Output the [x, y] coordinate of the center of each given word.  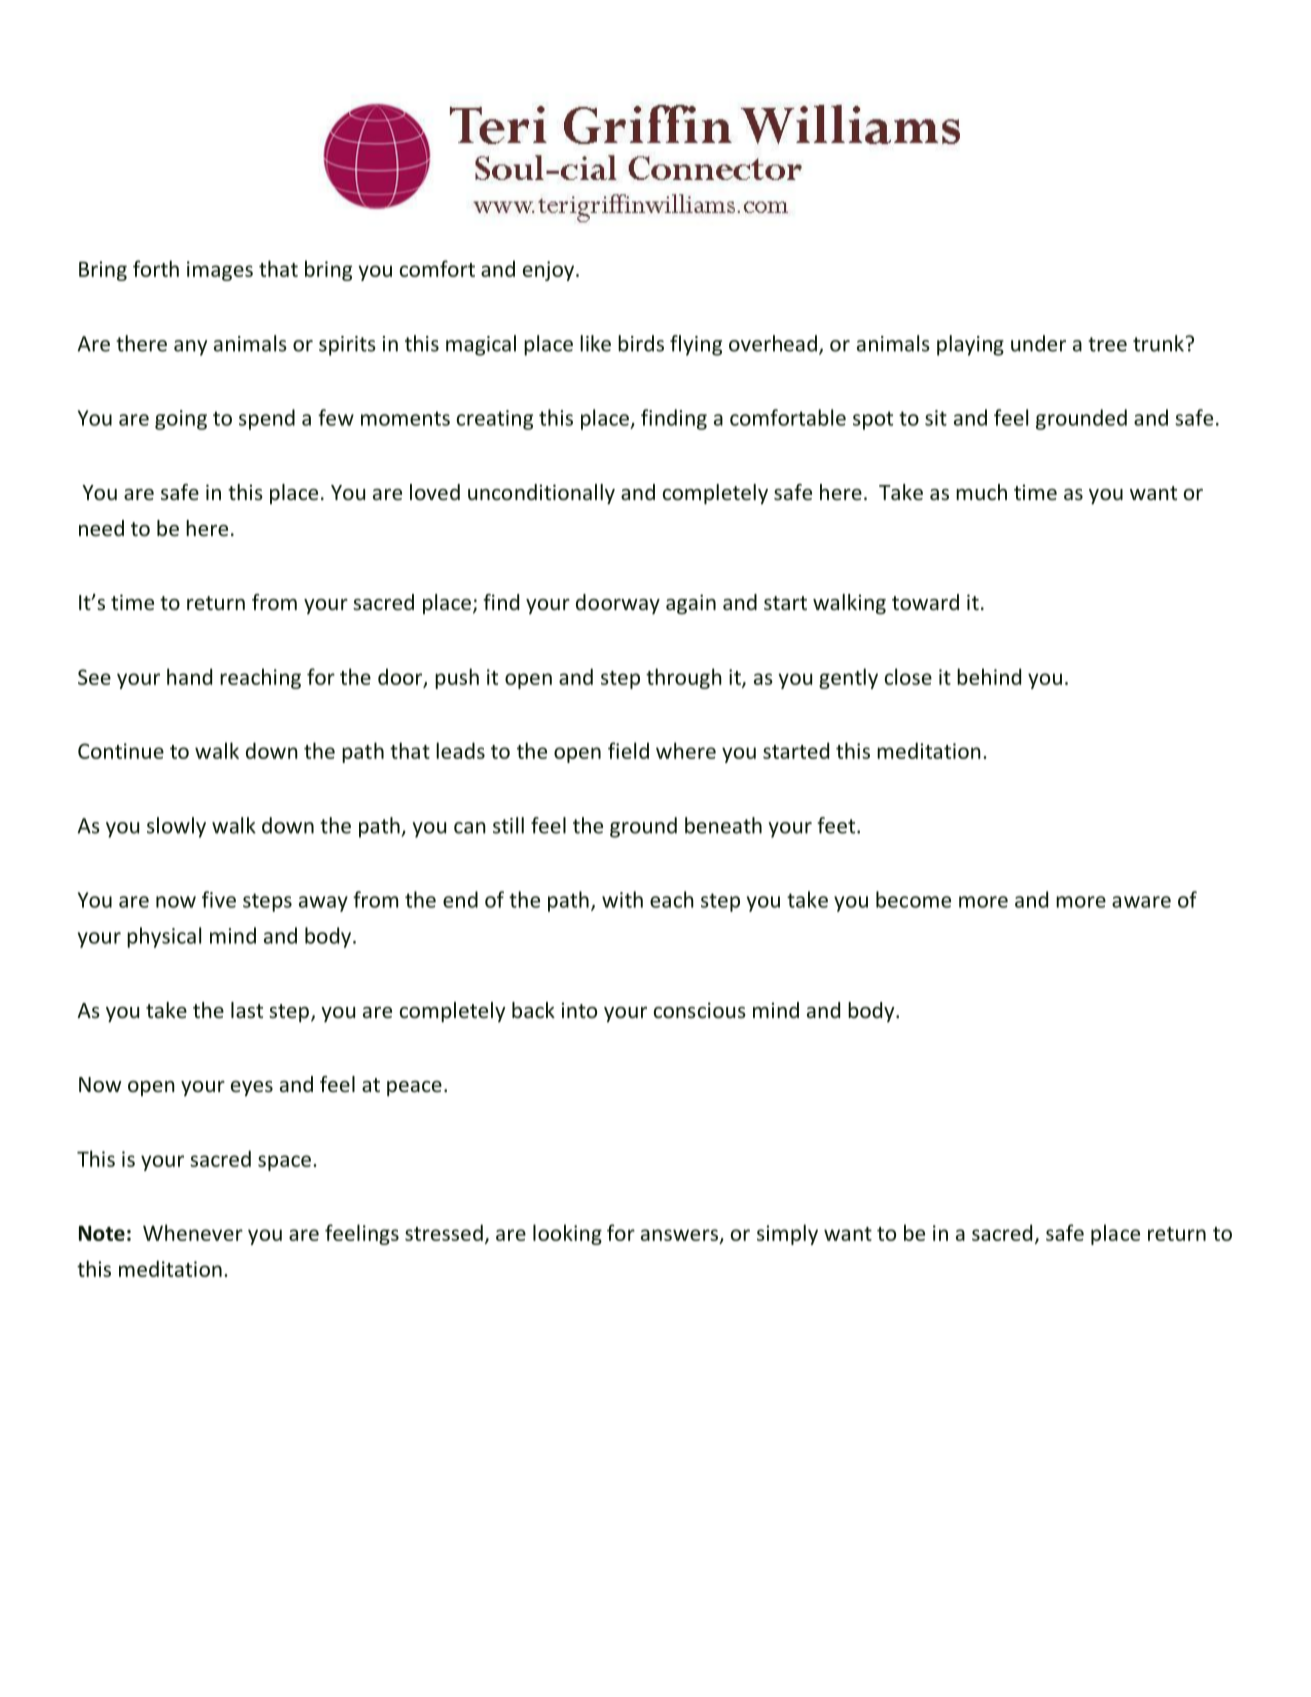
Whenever [193, 1232]
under [1038, 343]
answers [679, 1235]
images [220, 271]
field [628, 750]
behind [989, 676]
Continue [121, 751]
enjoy [550, 271]
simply [787, 1234]
